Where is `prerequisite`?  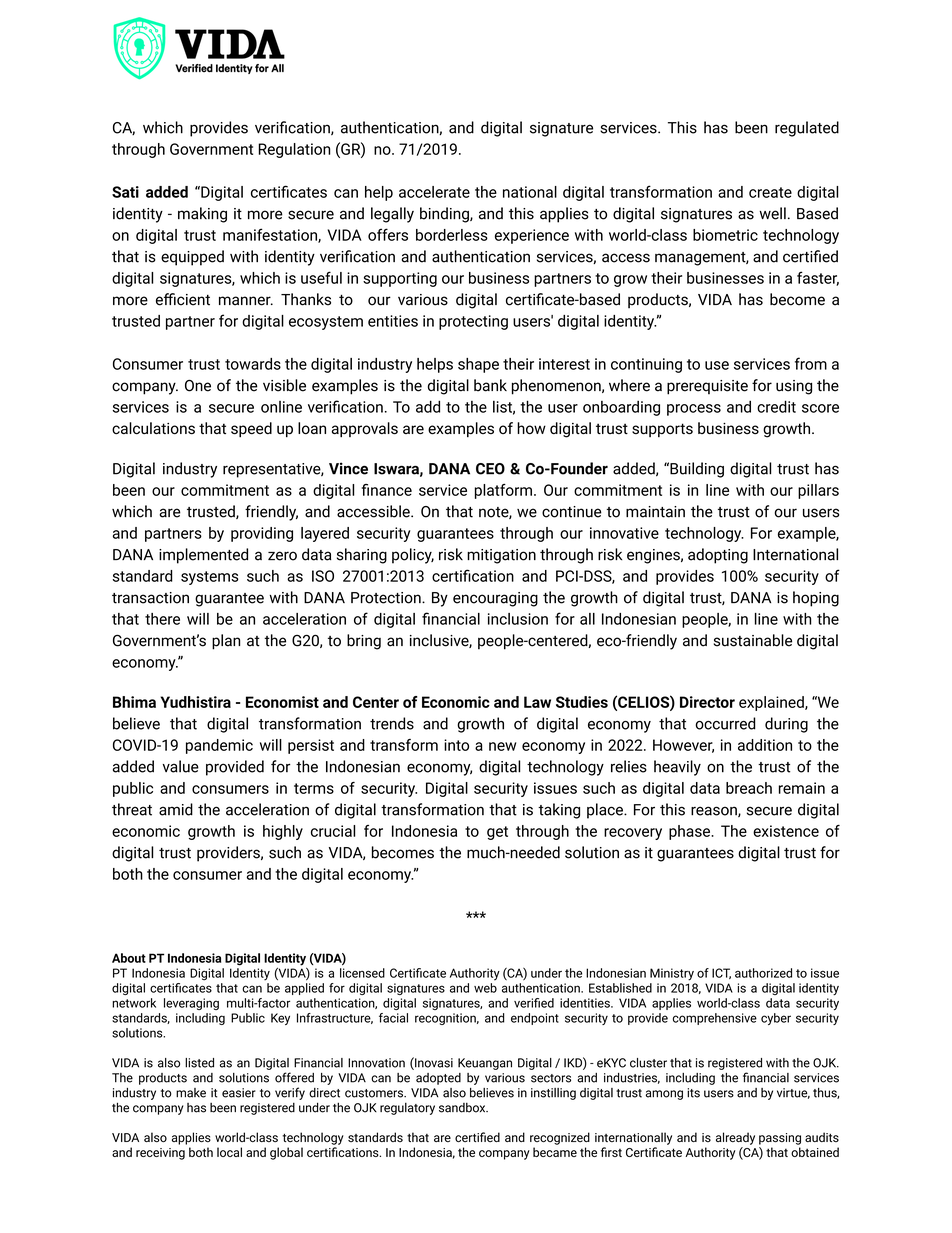 prerequisite is located at coordinates (707, 387).
